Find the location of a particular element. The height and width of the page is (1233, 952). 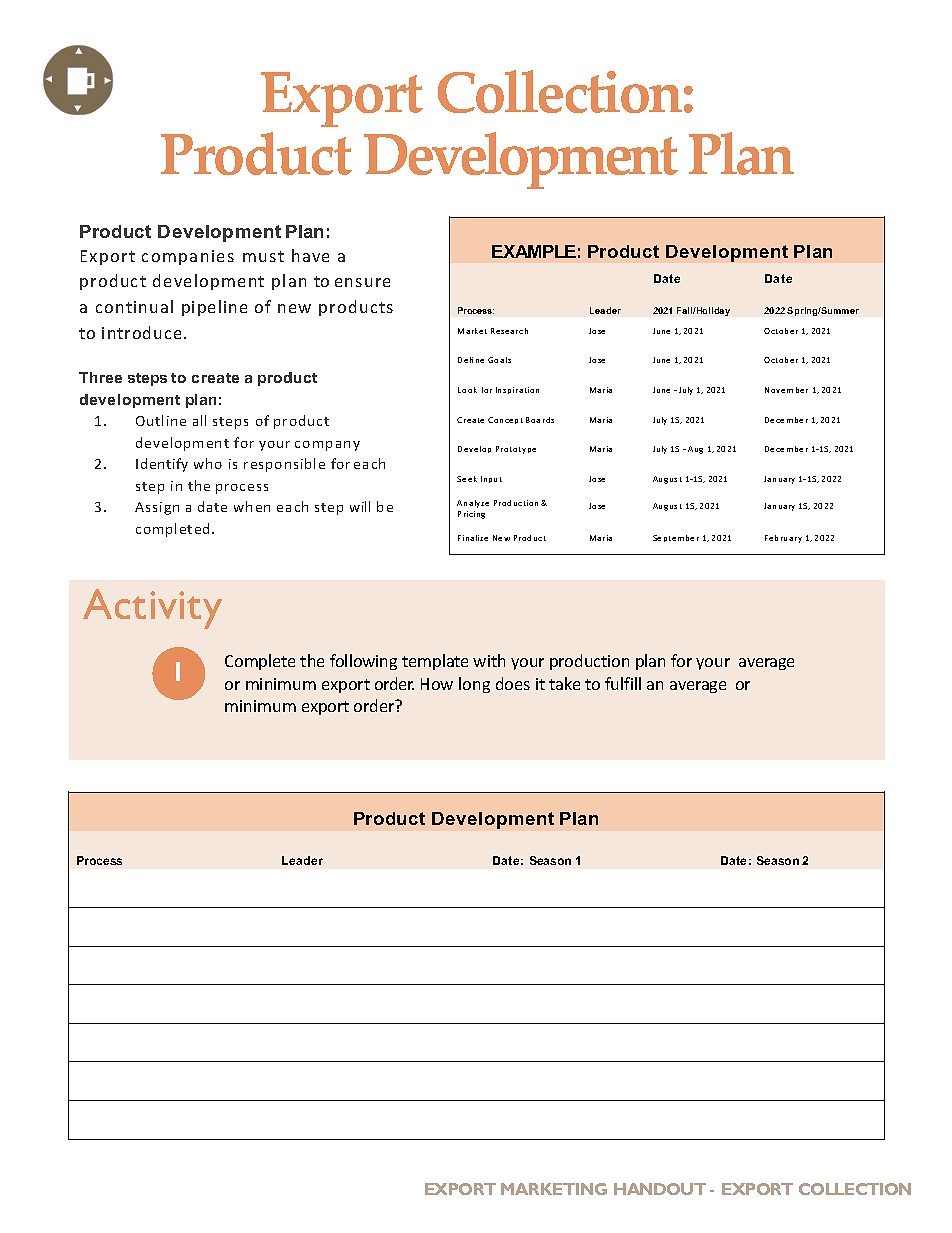

take is located at coordinates (564, 683).
